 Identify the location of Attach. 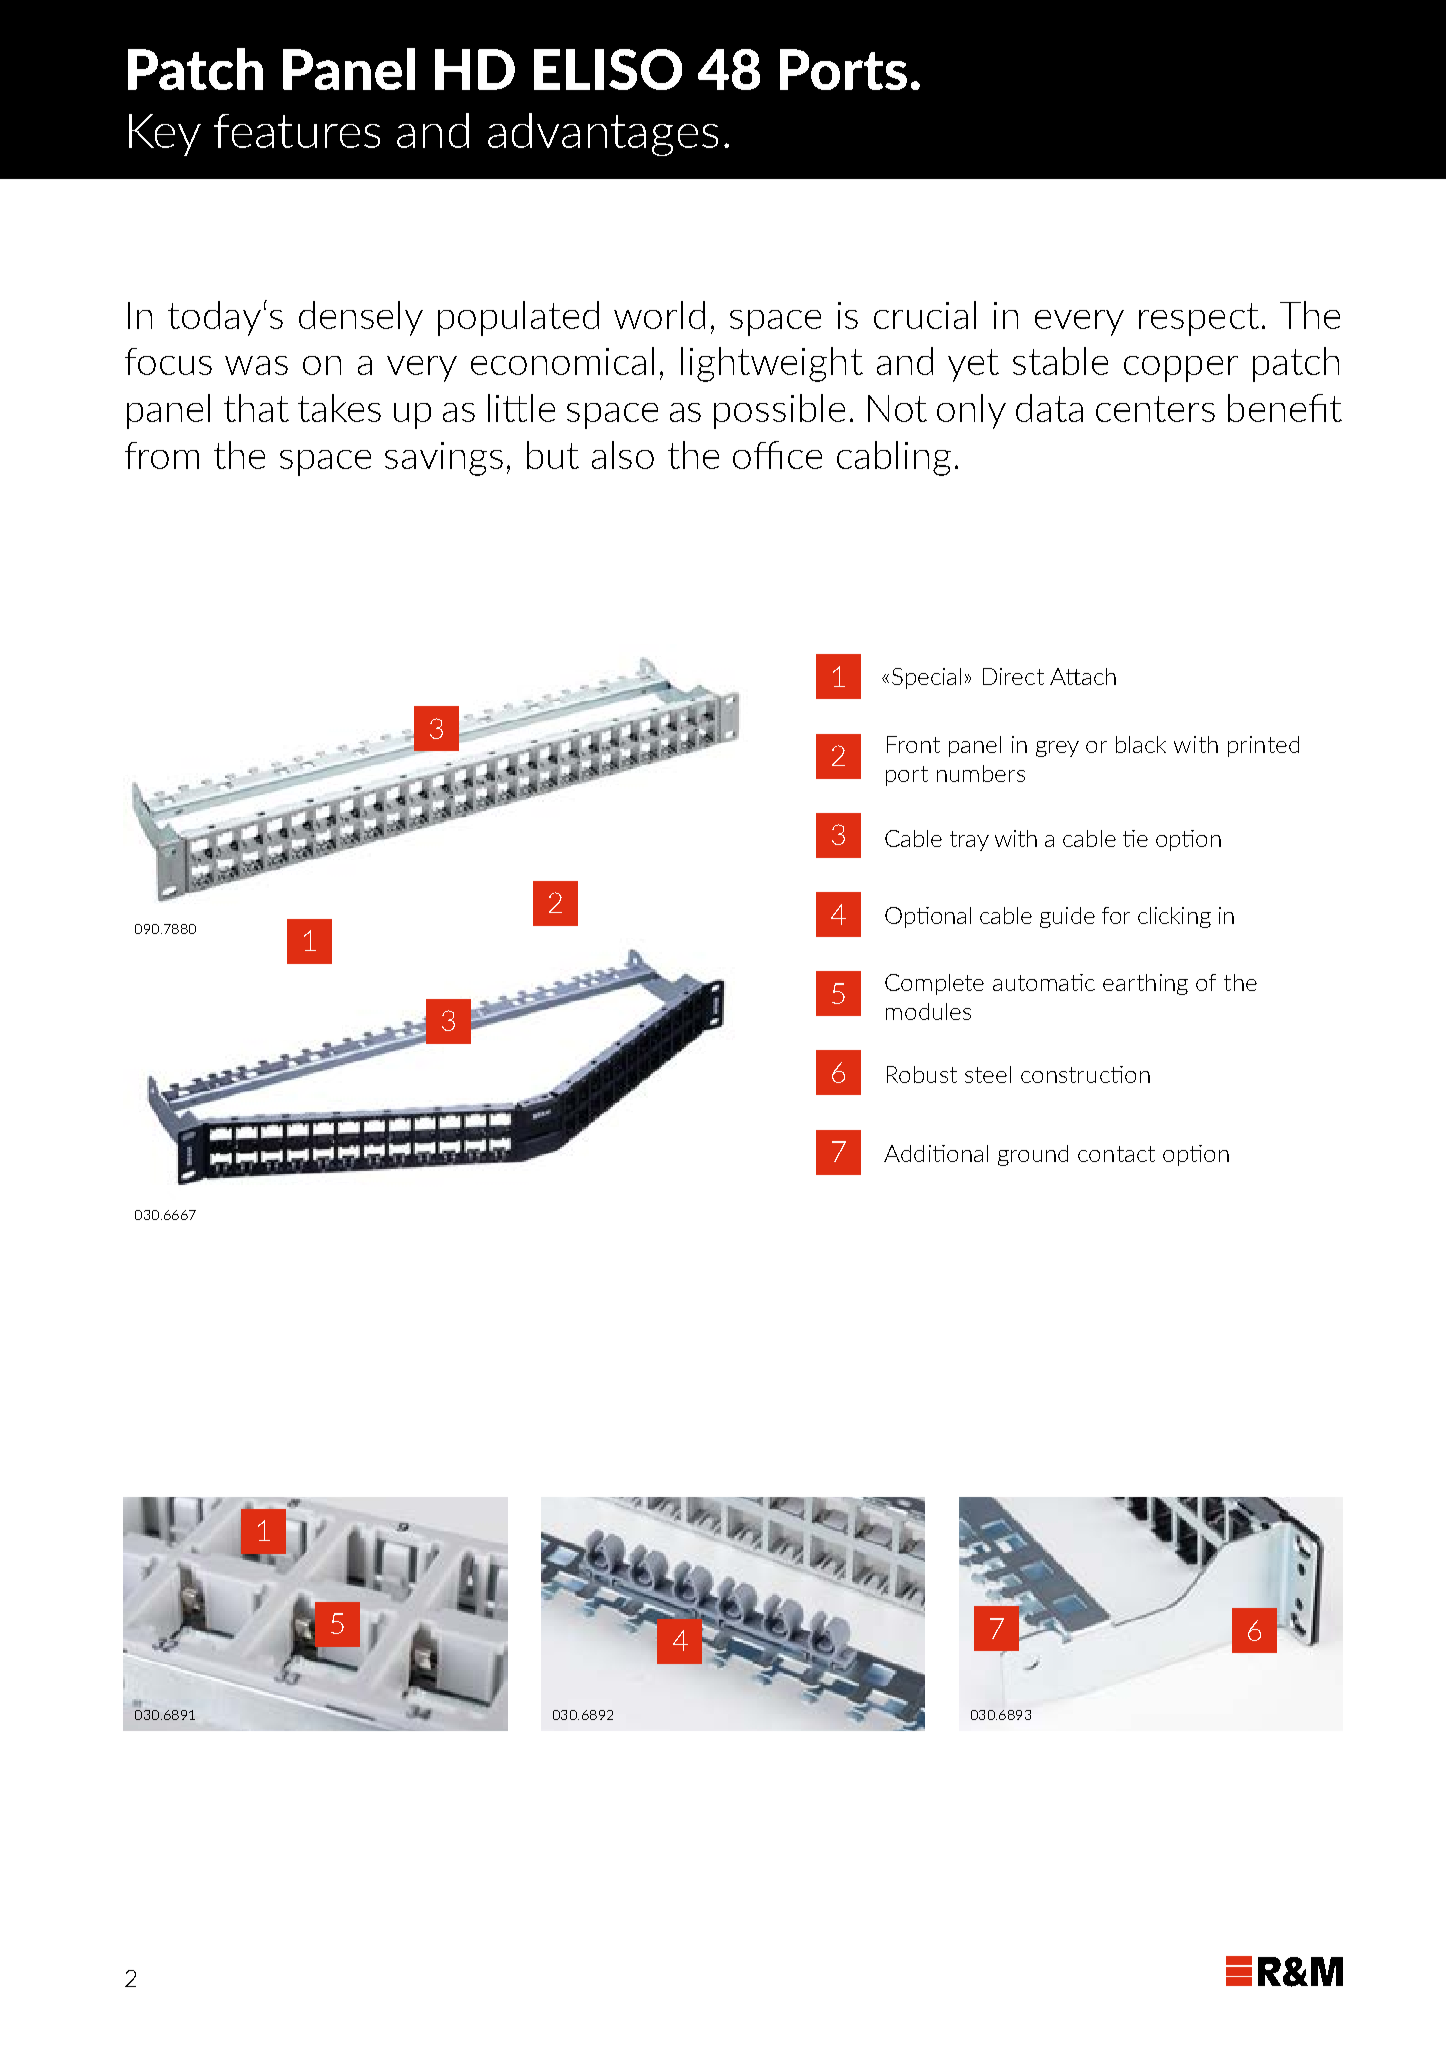
(1083, 676).
